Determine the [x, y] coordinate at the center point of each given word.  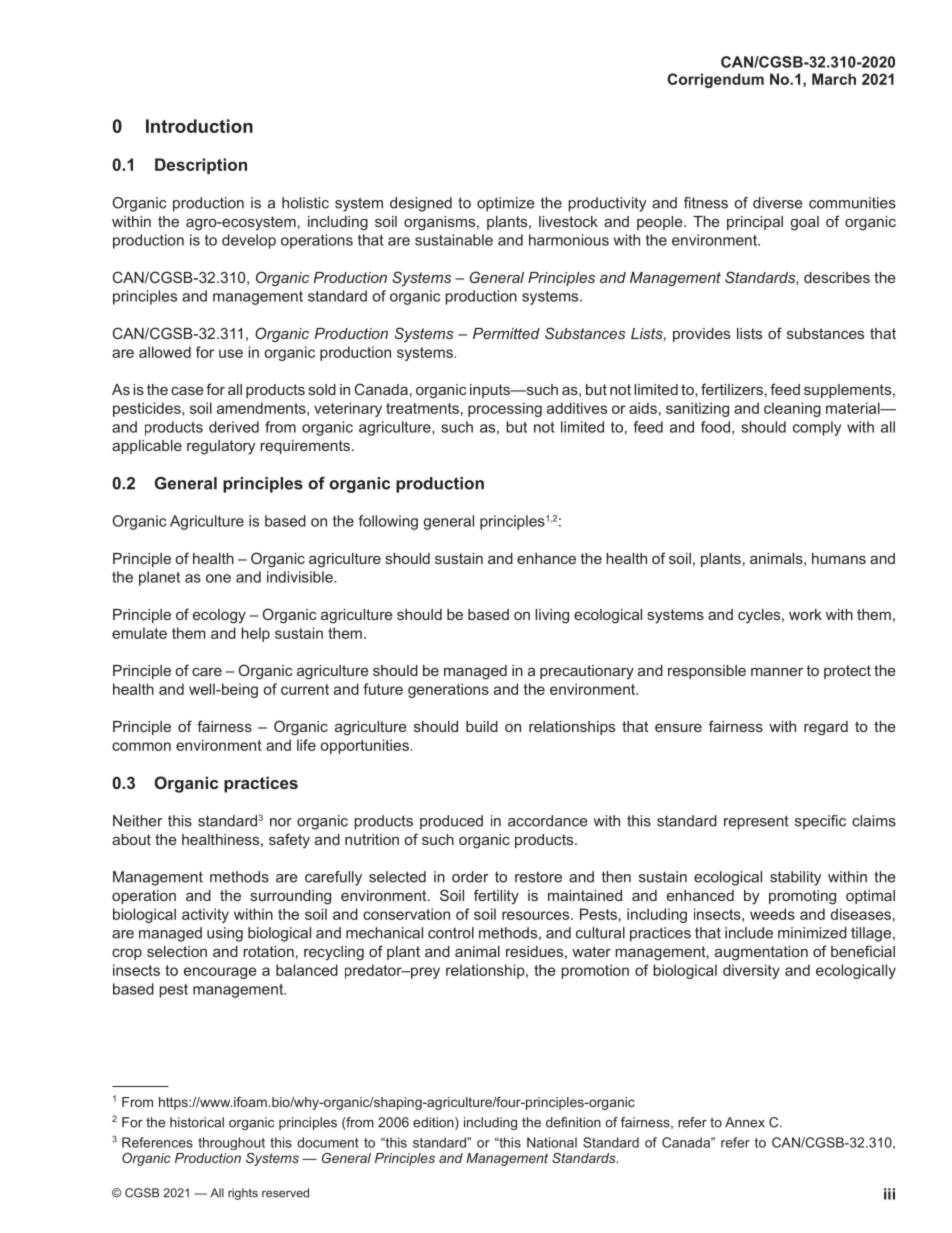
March [834, 79]
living [552, 616]
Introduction [199, 126]
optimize [505, 204]
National [552, 1142]
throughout [231, 1143]
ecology [219, 616]
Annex [745, 1122]
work [805, 614]
